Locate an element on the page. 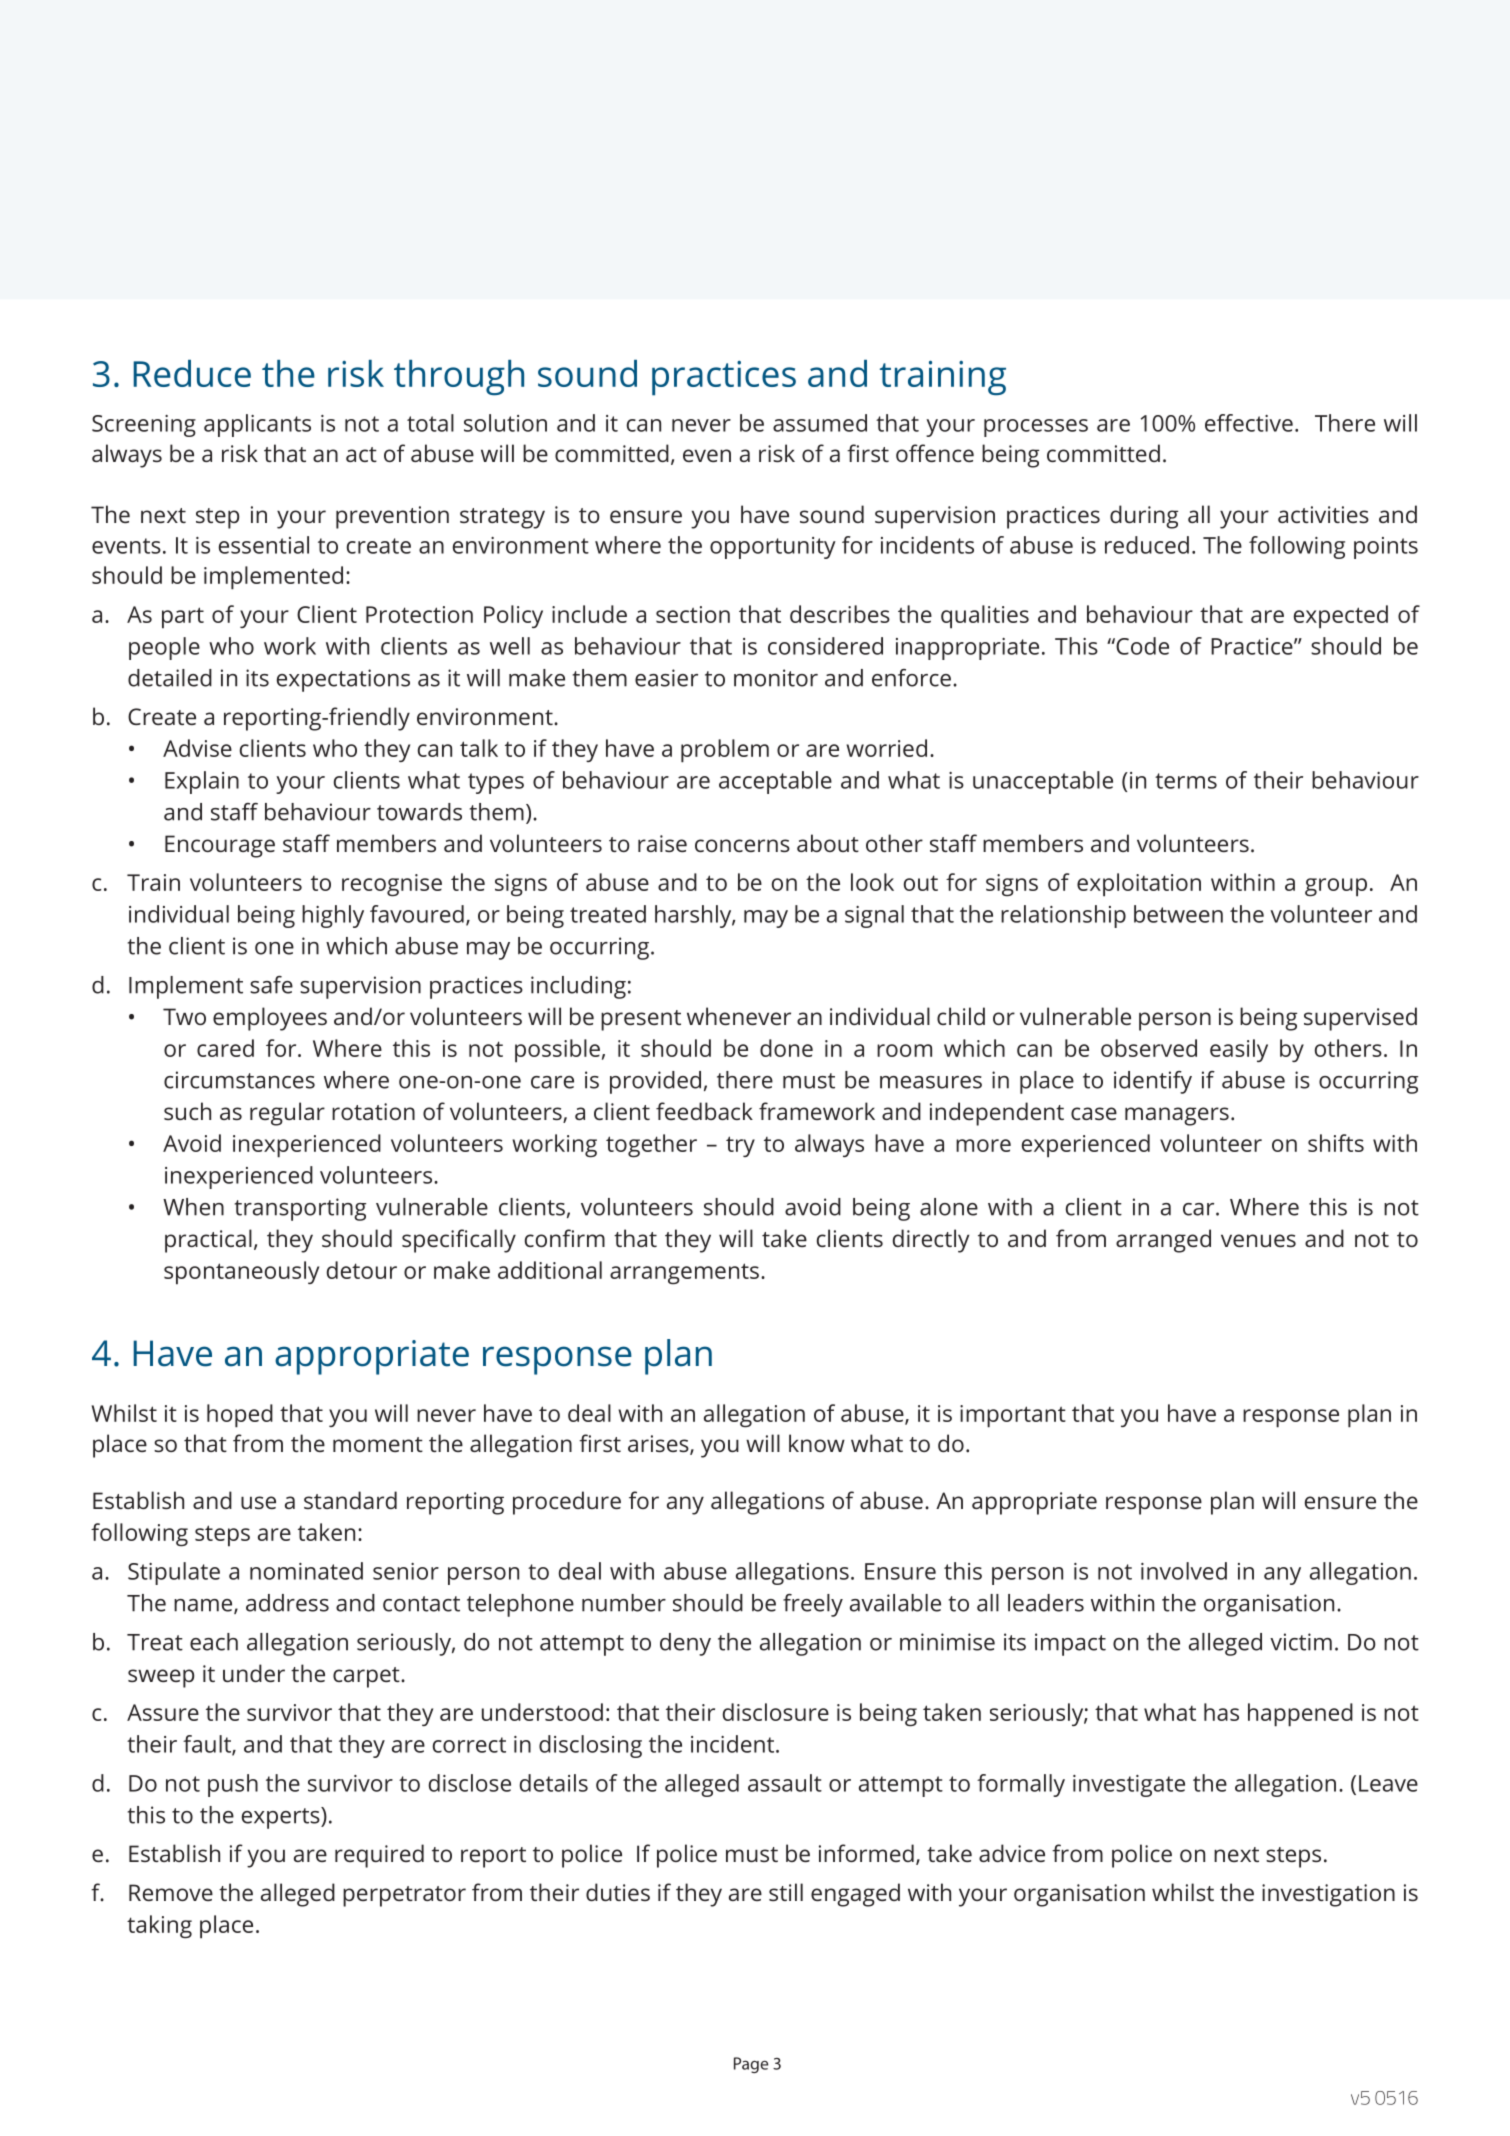 The height and width of the page is (2136, 1510). assumed is located at coordinates (820, 423).
